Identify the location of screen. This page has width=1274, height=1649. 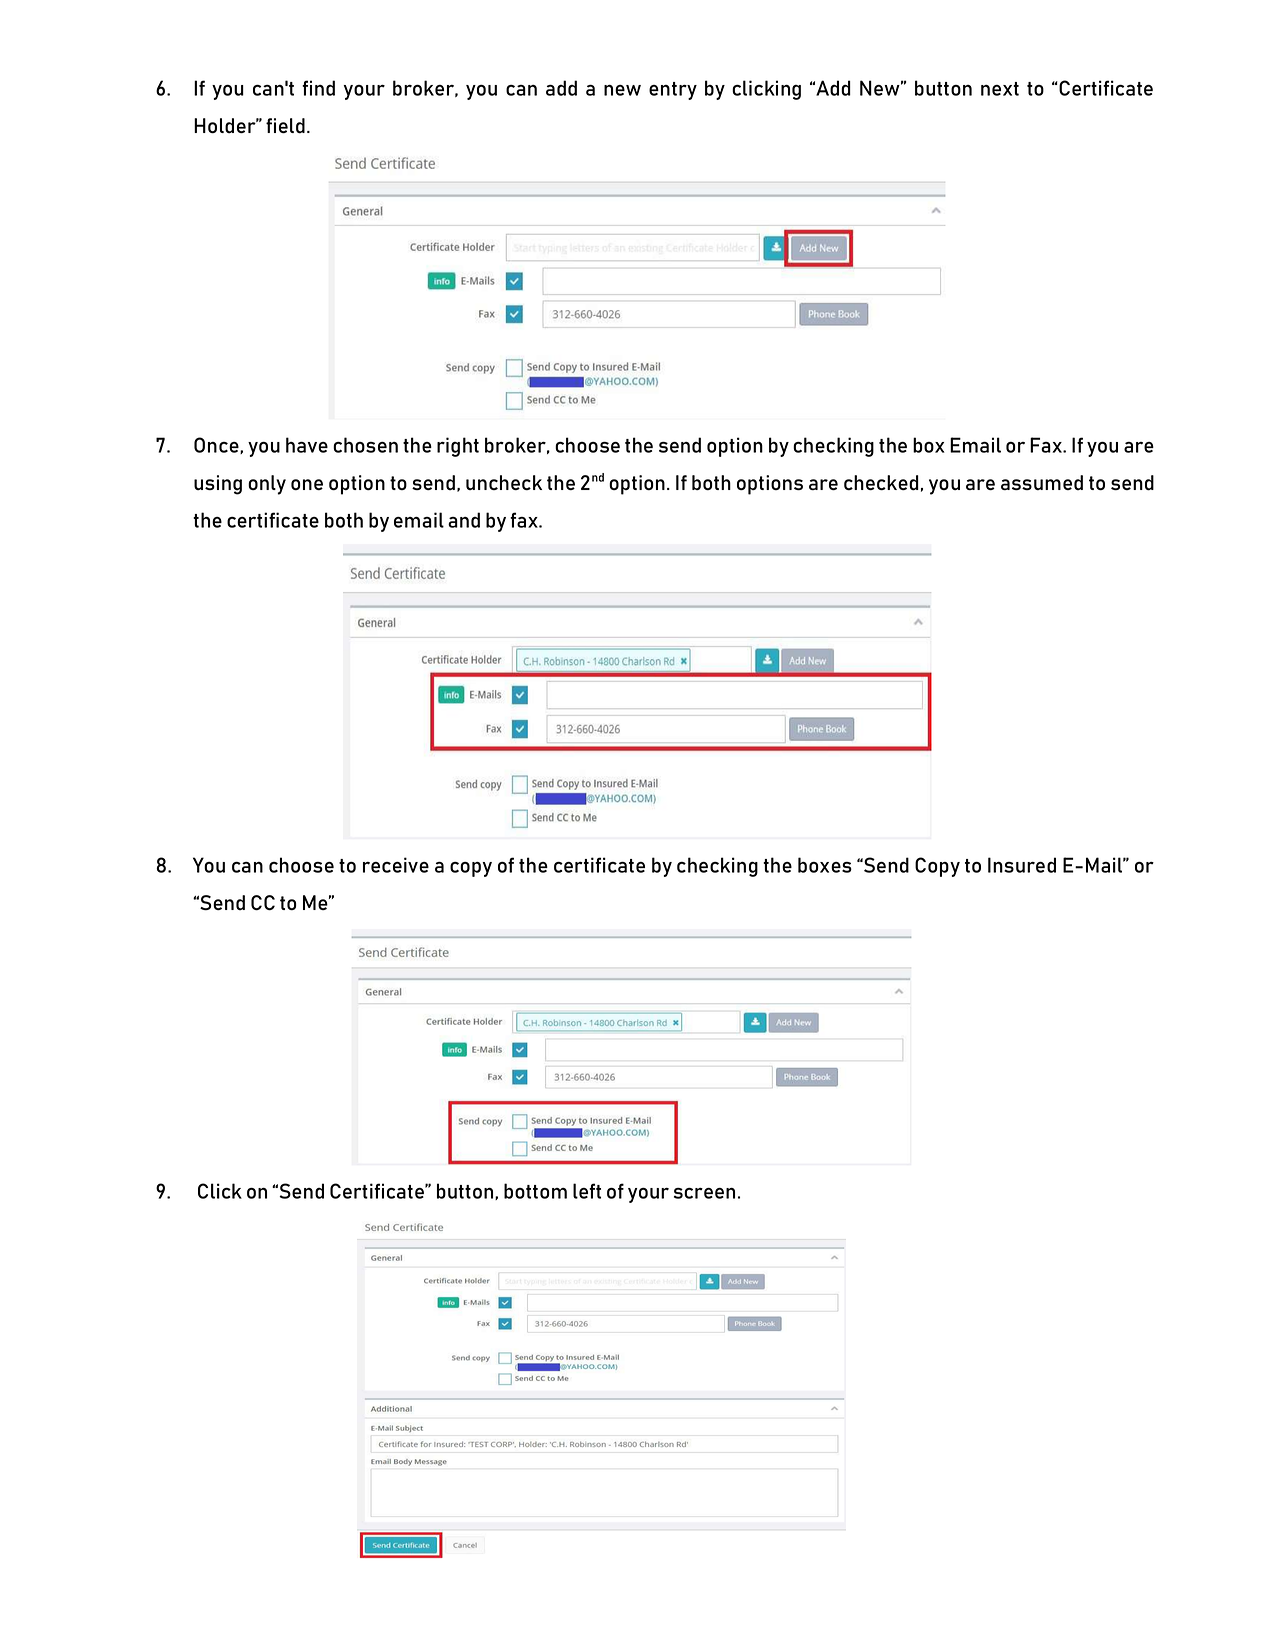
(704, 1193).
